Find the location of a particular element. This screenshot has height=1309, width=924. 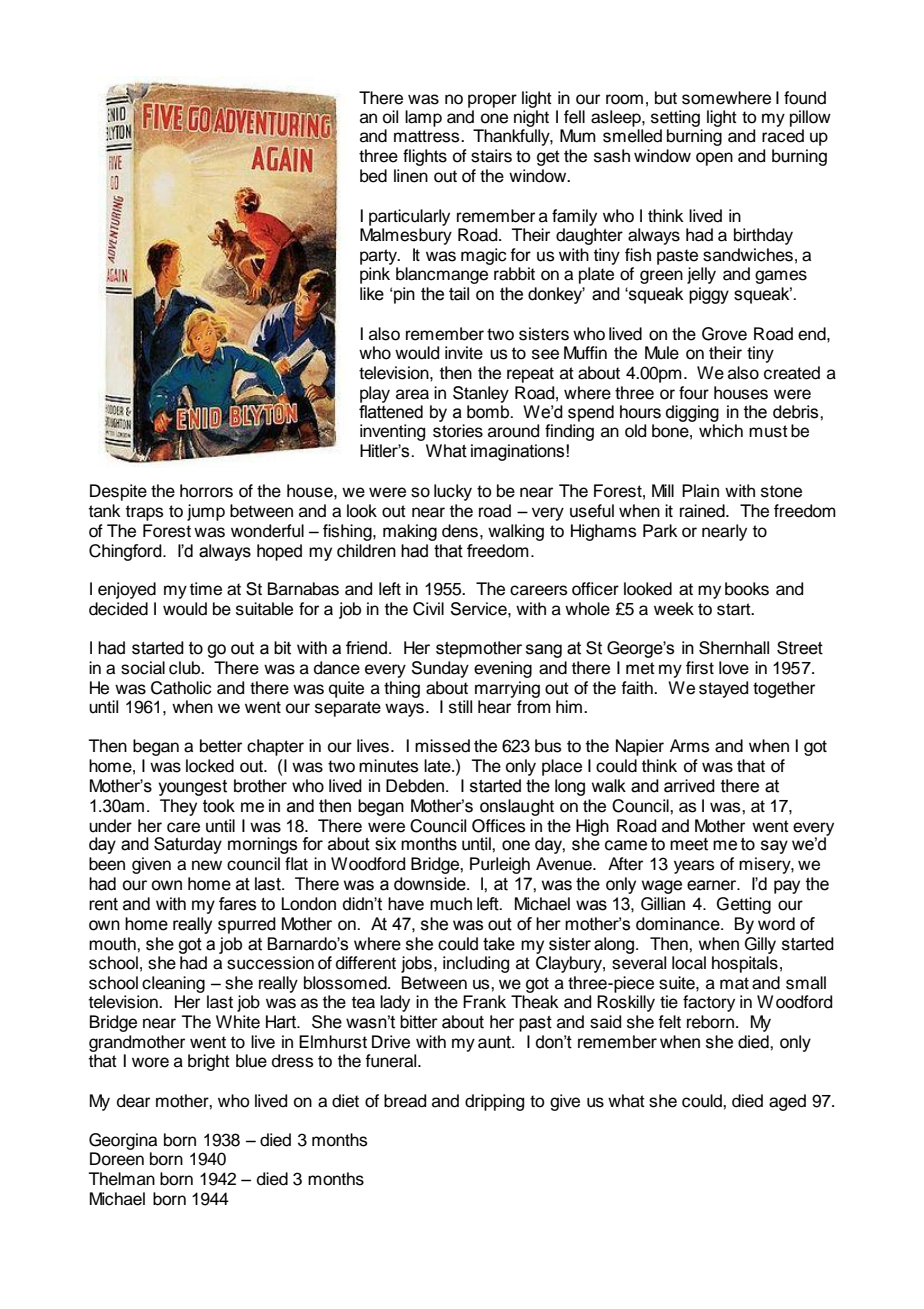

open is located at coordinates (714, 159).
